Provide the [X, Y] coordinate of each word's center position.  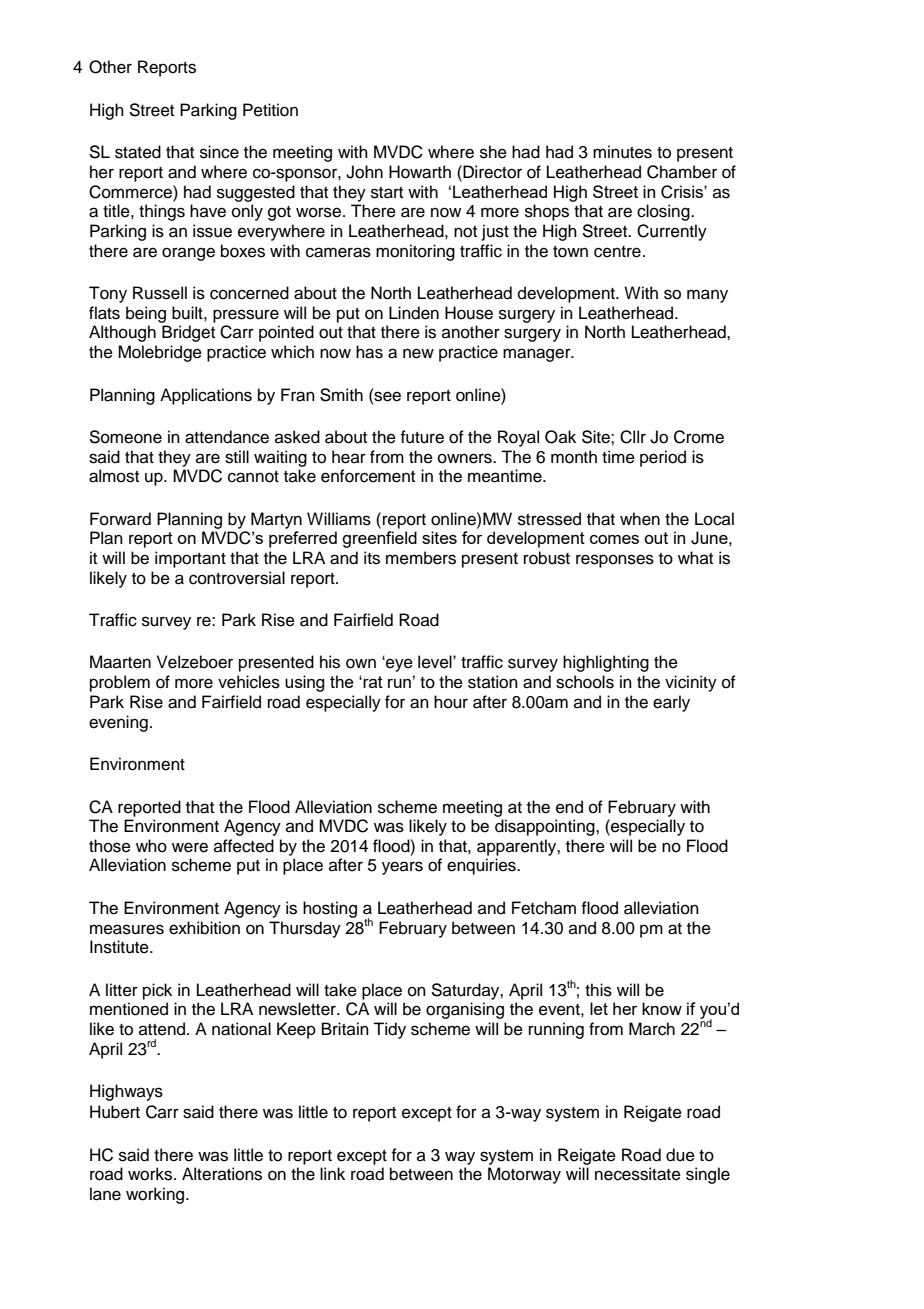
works [151, 1174]
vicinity [691, 683]
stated [138, 152]
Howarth [420, 172]
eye [398, 665]
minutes [622, 152]
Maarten [120, 662]
